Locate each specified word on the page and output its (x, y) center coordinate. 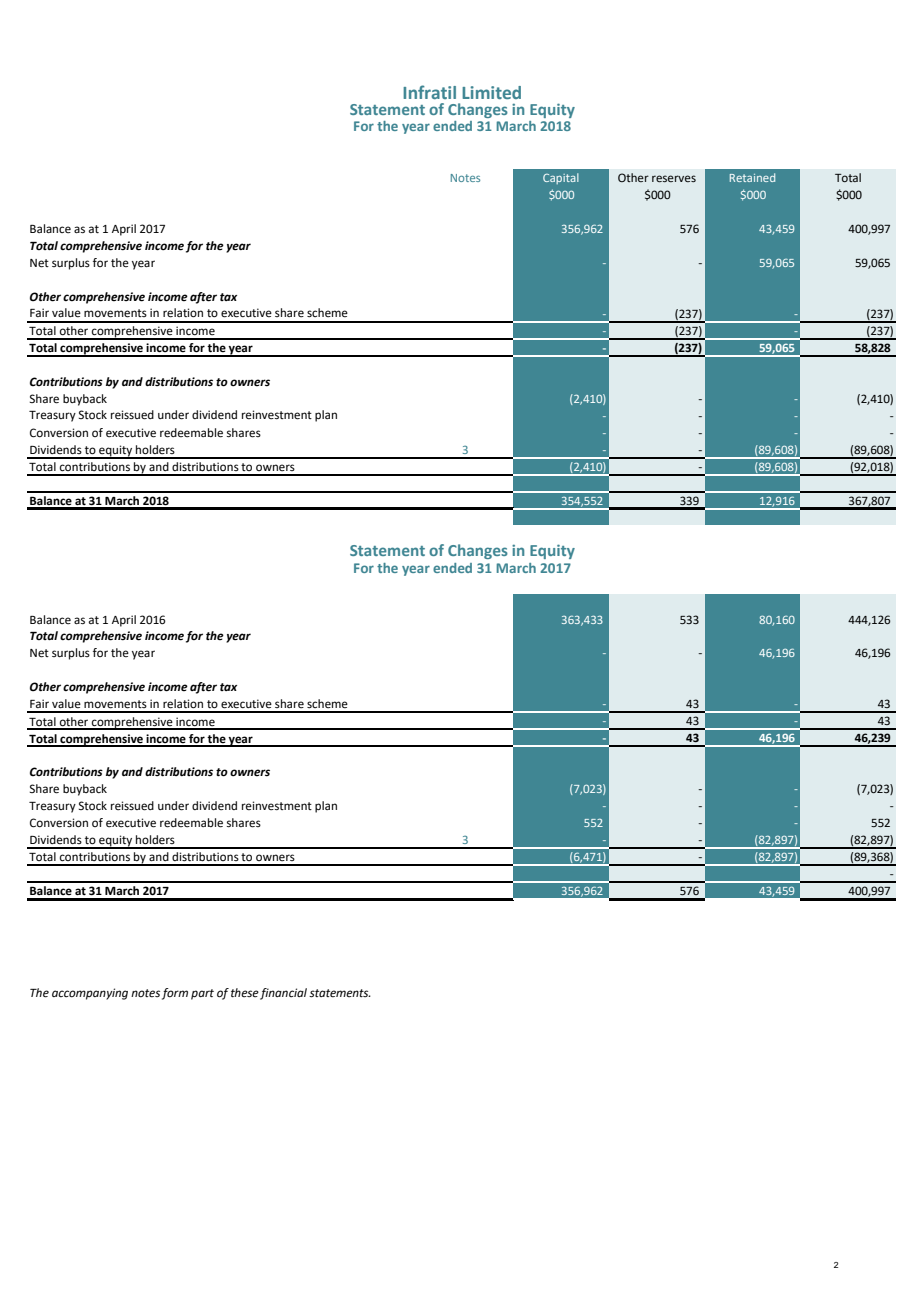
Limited (491, 92)
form (175, 994)
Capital (561, 178)
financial (283, 994)
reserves (674, 179)
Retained (752, 177)
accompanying (90, 994)
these (245, 993)
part (202, 994)
